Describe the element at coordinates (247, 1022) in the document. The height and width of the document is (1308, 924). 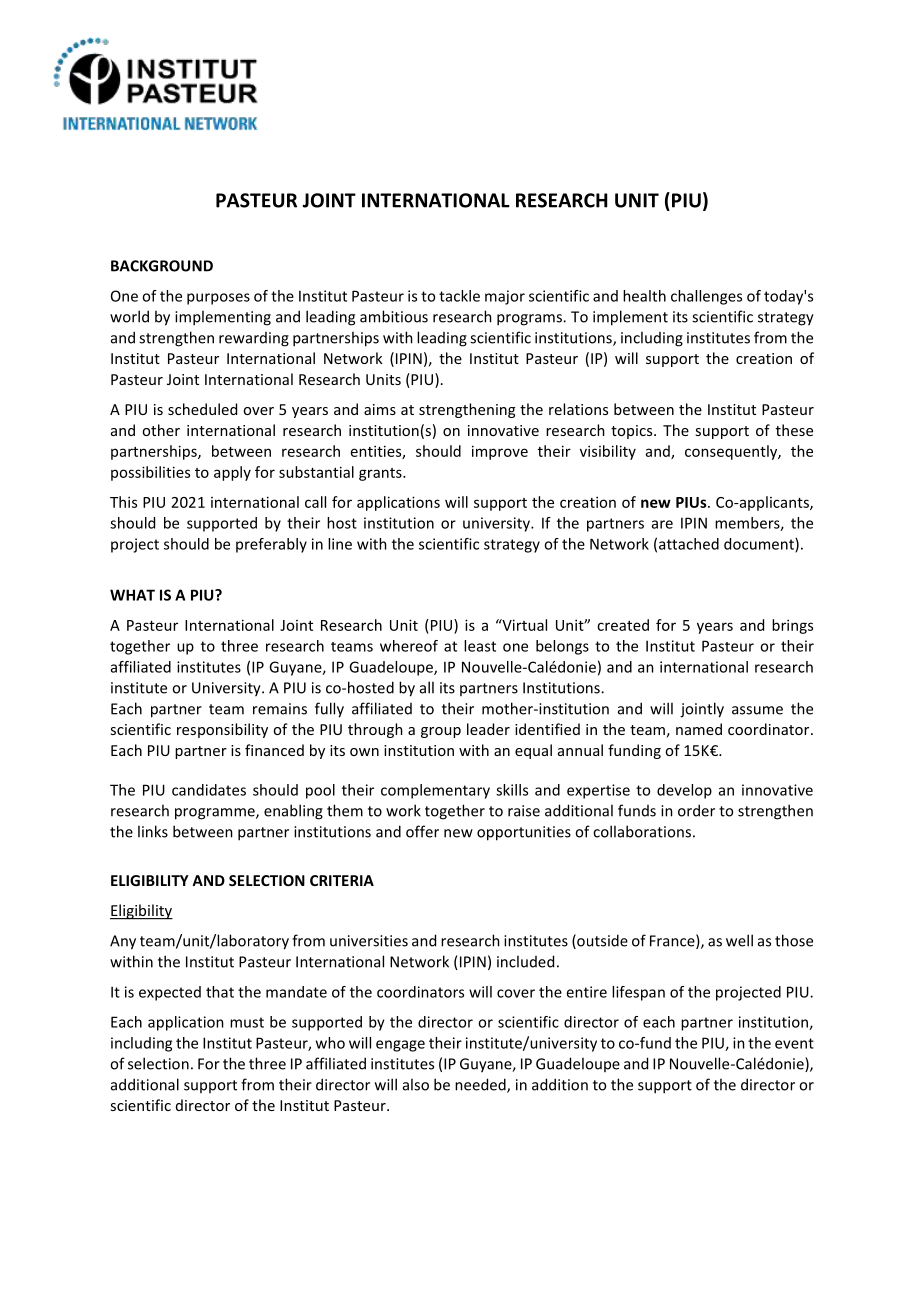
I see `must` at that location.
